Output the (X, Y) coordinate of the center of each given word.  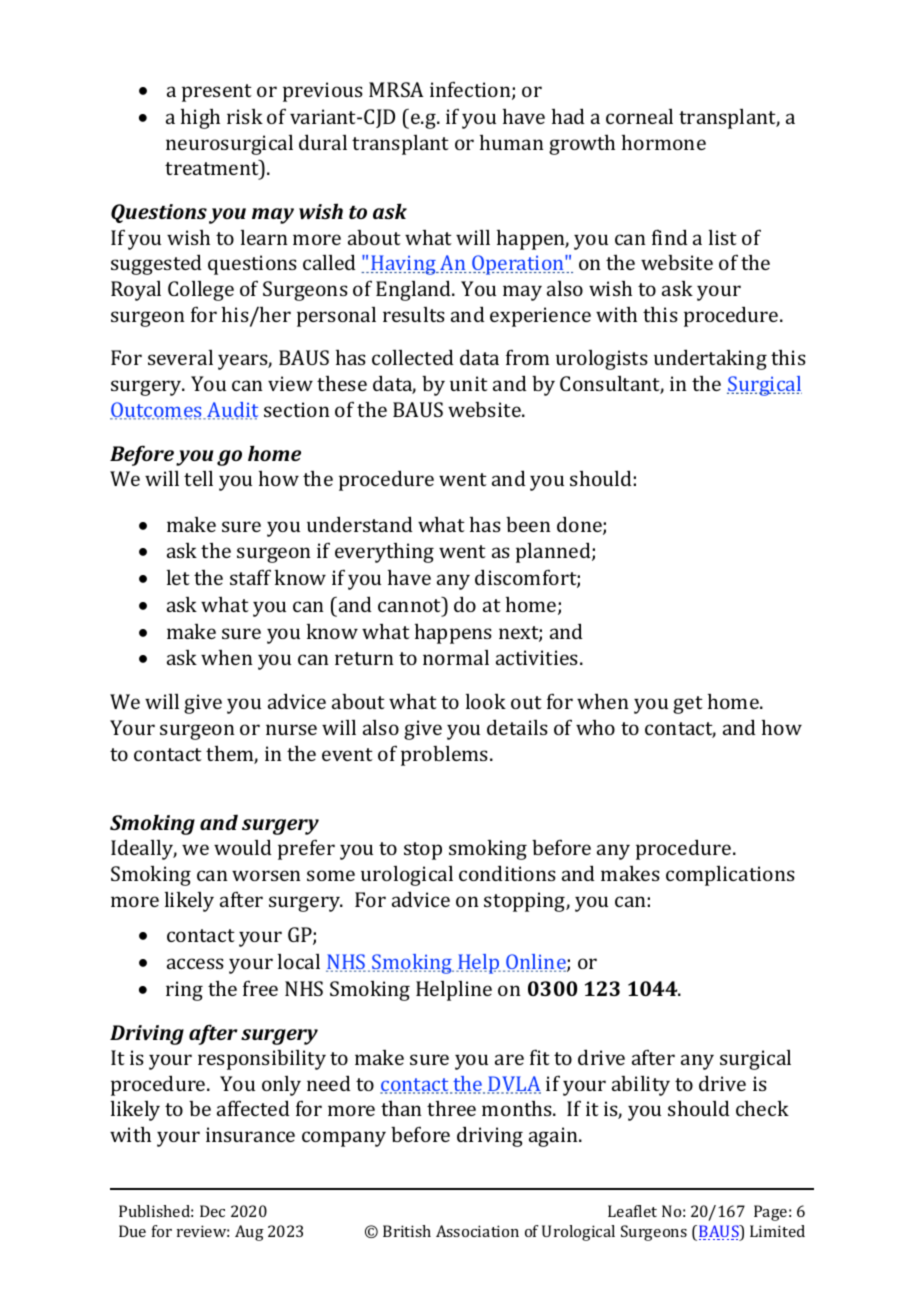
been (528, 524)
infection (471, 90)
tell (198, 478)
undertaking (710, 359)
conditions (507, 873)
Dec (212, 1211)
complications (730, 876)
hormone (664, 142)
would (243, 847)
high (200, 119)
